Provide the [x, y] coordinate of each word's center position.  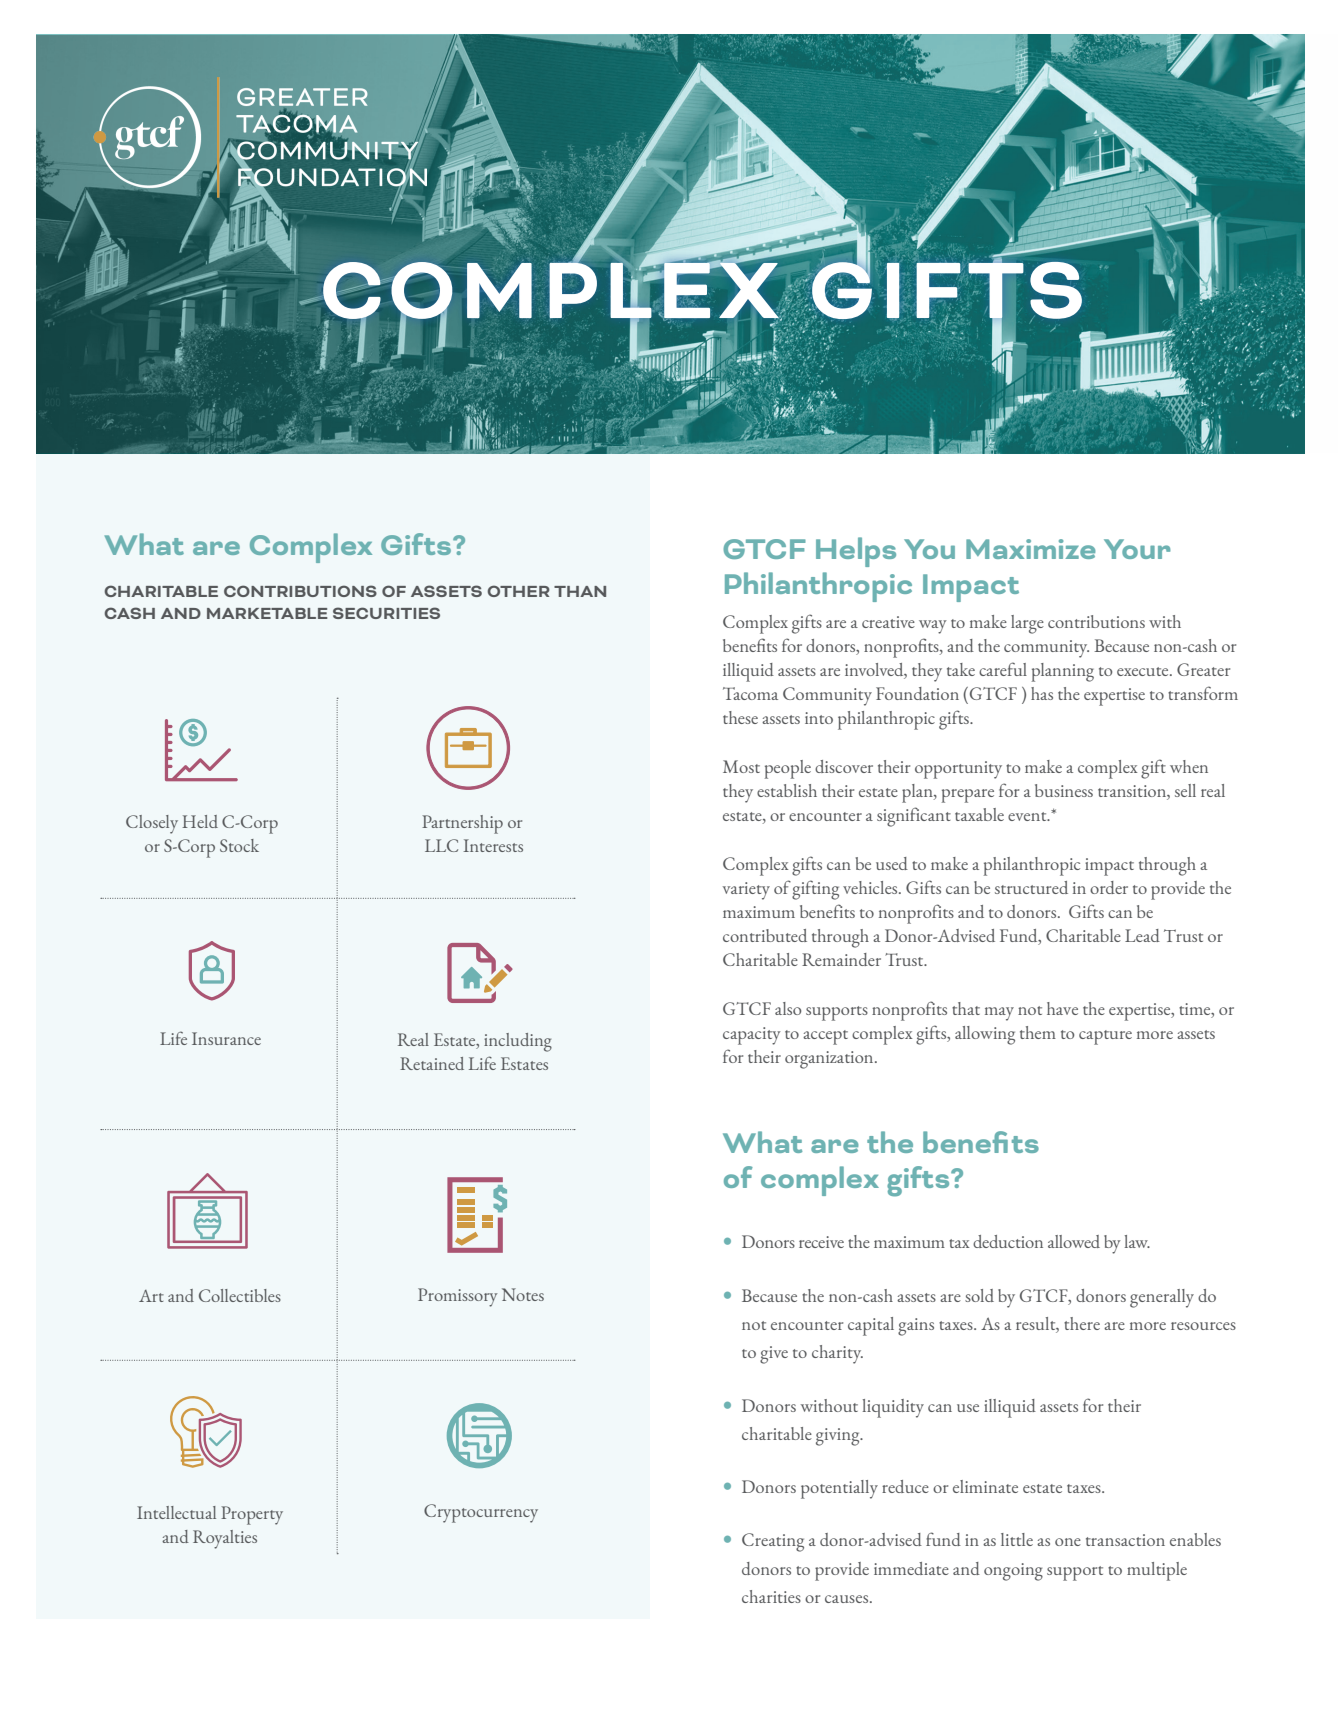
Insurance [226, 1038]
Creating [773, 1542]
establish [787, 790]
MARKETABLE [267, 613]
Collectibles [240, 1295]
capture [1105, 1037]
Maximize [1031, 549]
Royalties [225, 1539]
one [1068, 1542]
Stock [239, 845]
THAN [580, 591]
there [1082, 1323]
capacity [752, 1036]
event [1028, 816]
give [774, 1355]
